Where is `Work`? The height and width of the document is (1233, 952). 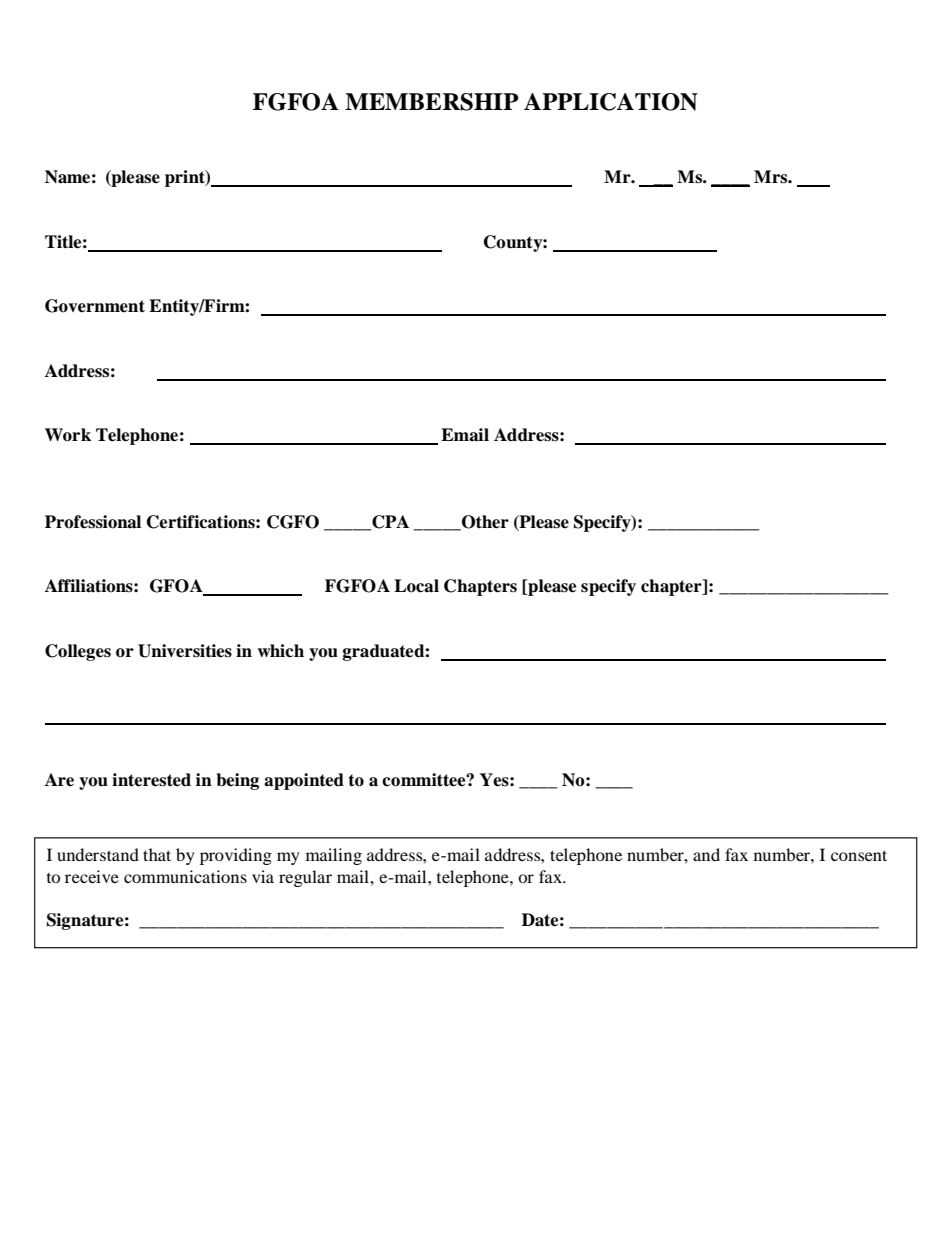 Work is located at coordinates (68, 435).
